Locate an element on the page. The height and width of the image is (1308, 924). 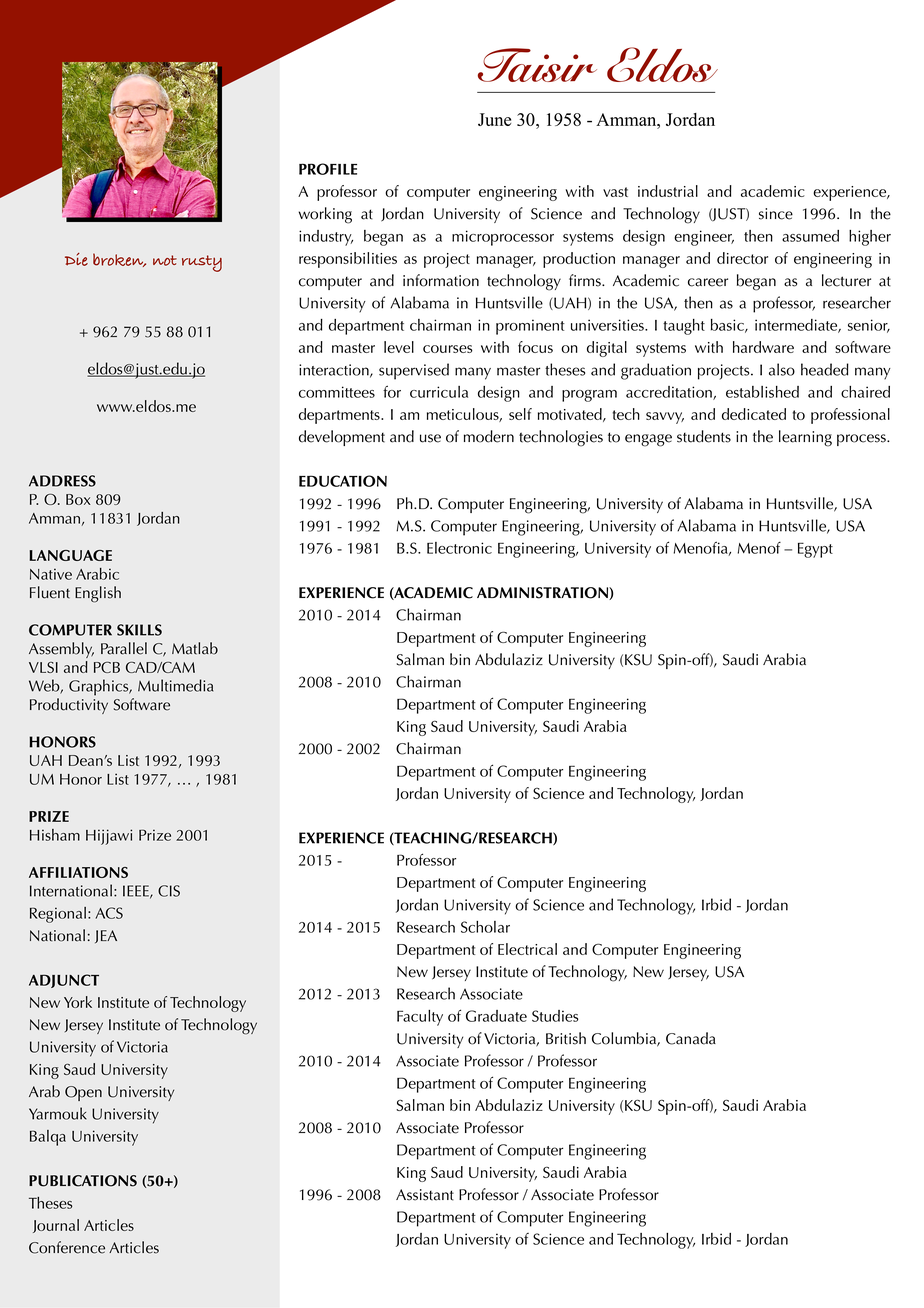
Canada is located at coordinates (691, 1038).
